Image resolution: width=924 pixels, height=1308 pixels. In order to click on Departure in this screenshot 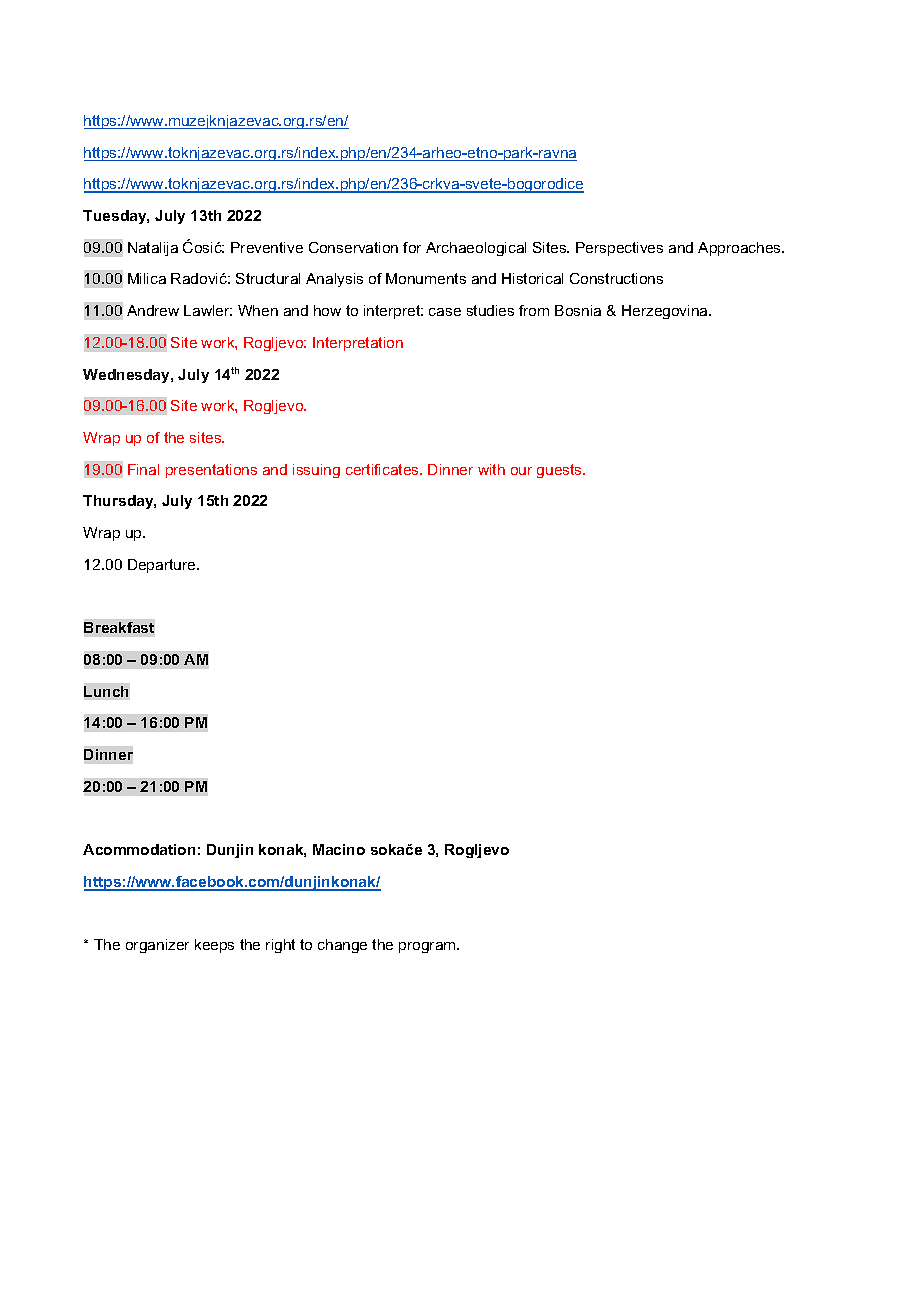, I will do `click(163, 566)`.
